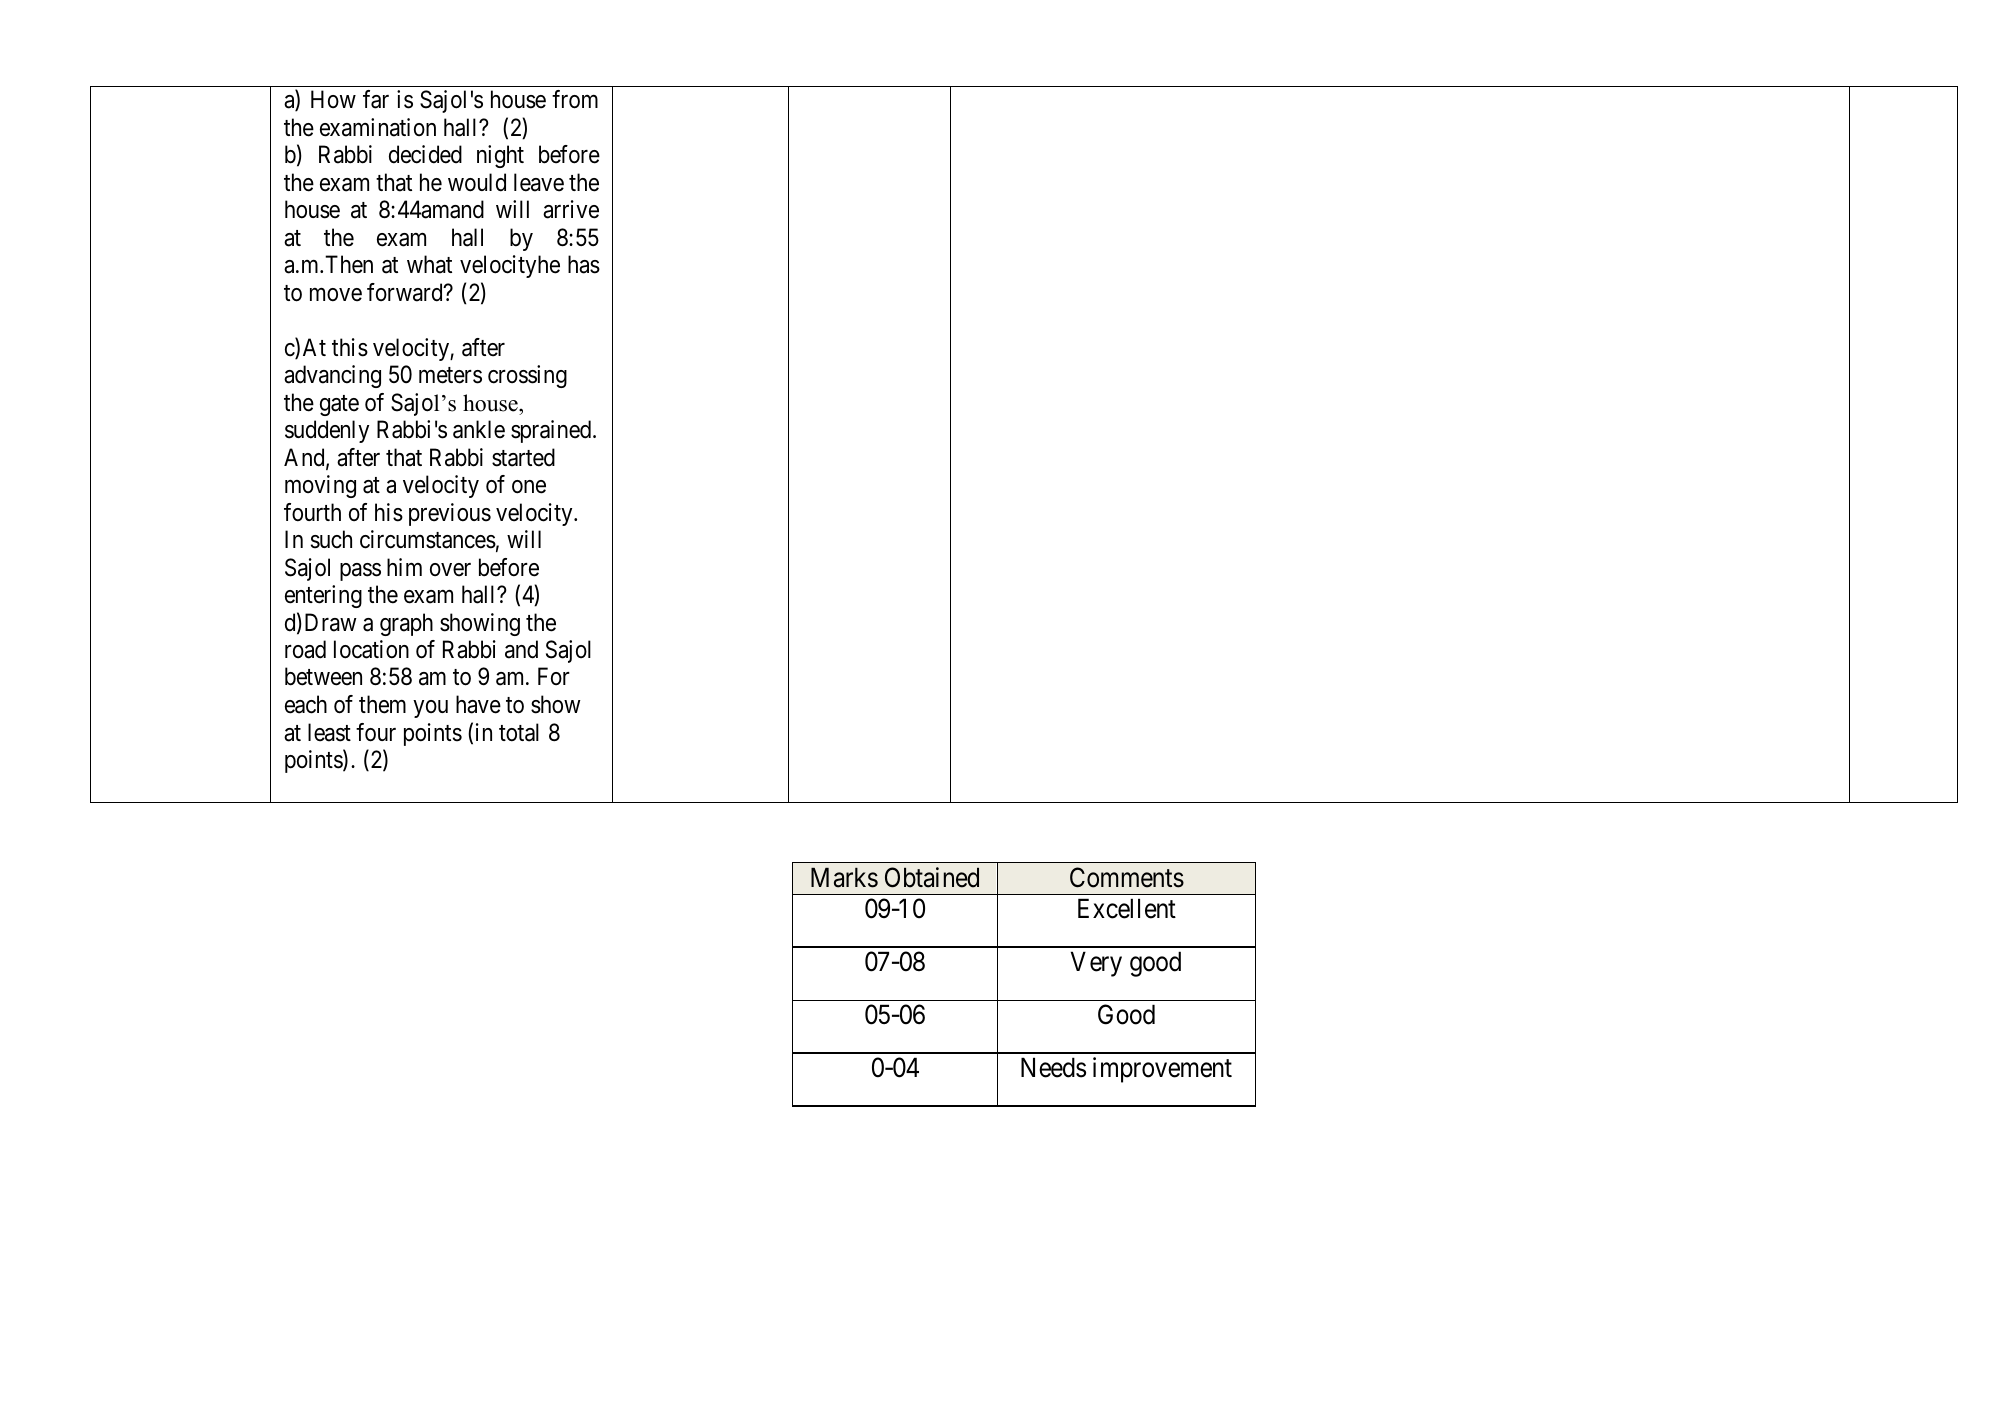 Image resolution: width=2013 pixels, height=1423 pixels. I want to click on from, so click(575, 99).
